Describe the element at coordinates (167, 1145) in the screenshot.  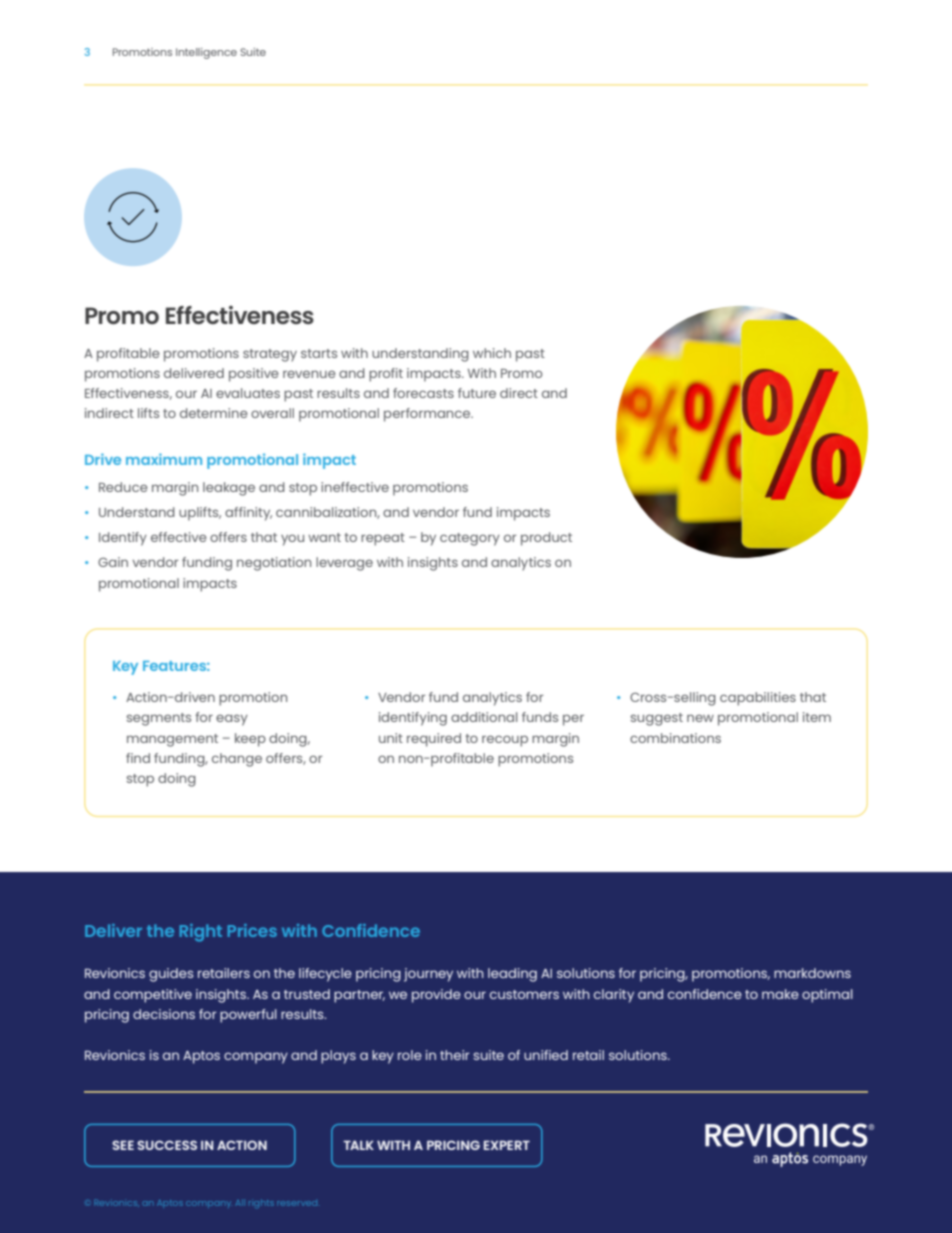
I see `SUCCESS` at that location.
